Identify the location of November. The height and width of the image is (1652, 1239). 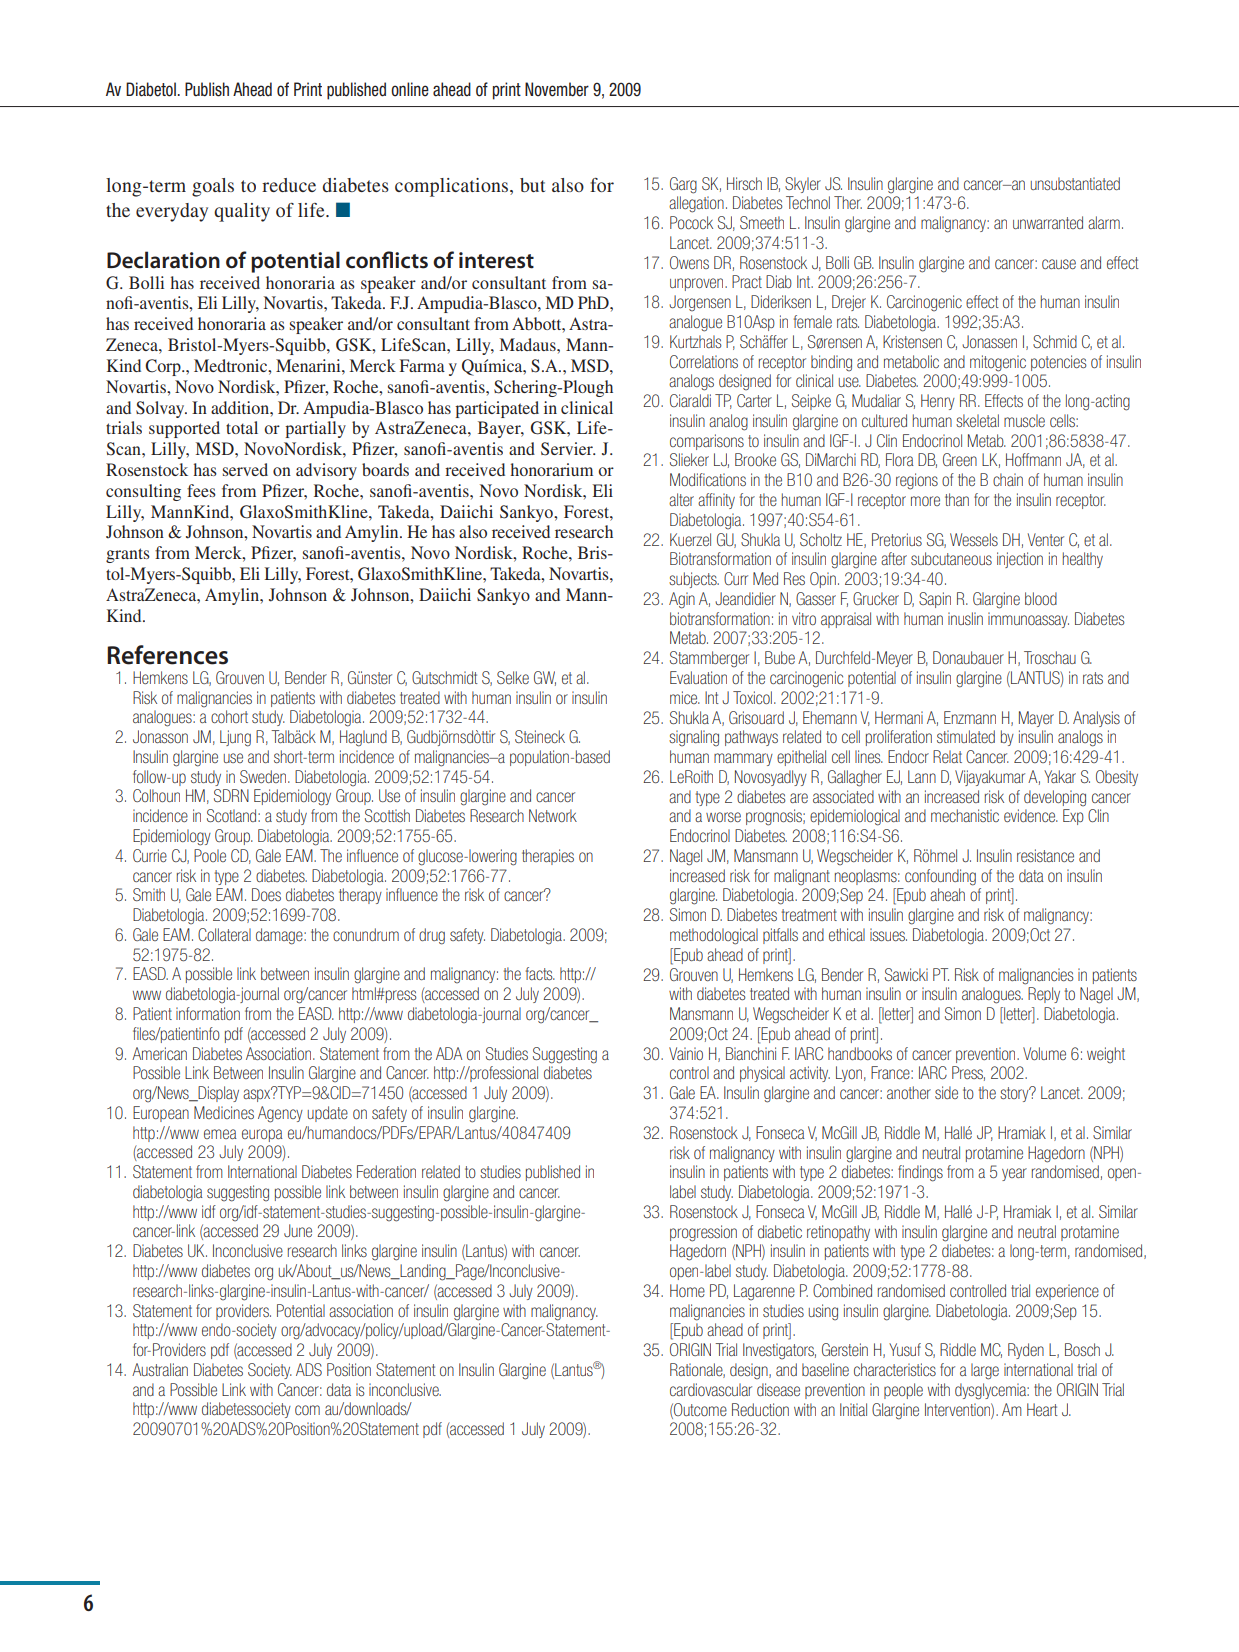
(557, 89).
